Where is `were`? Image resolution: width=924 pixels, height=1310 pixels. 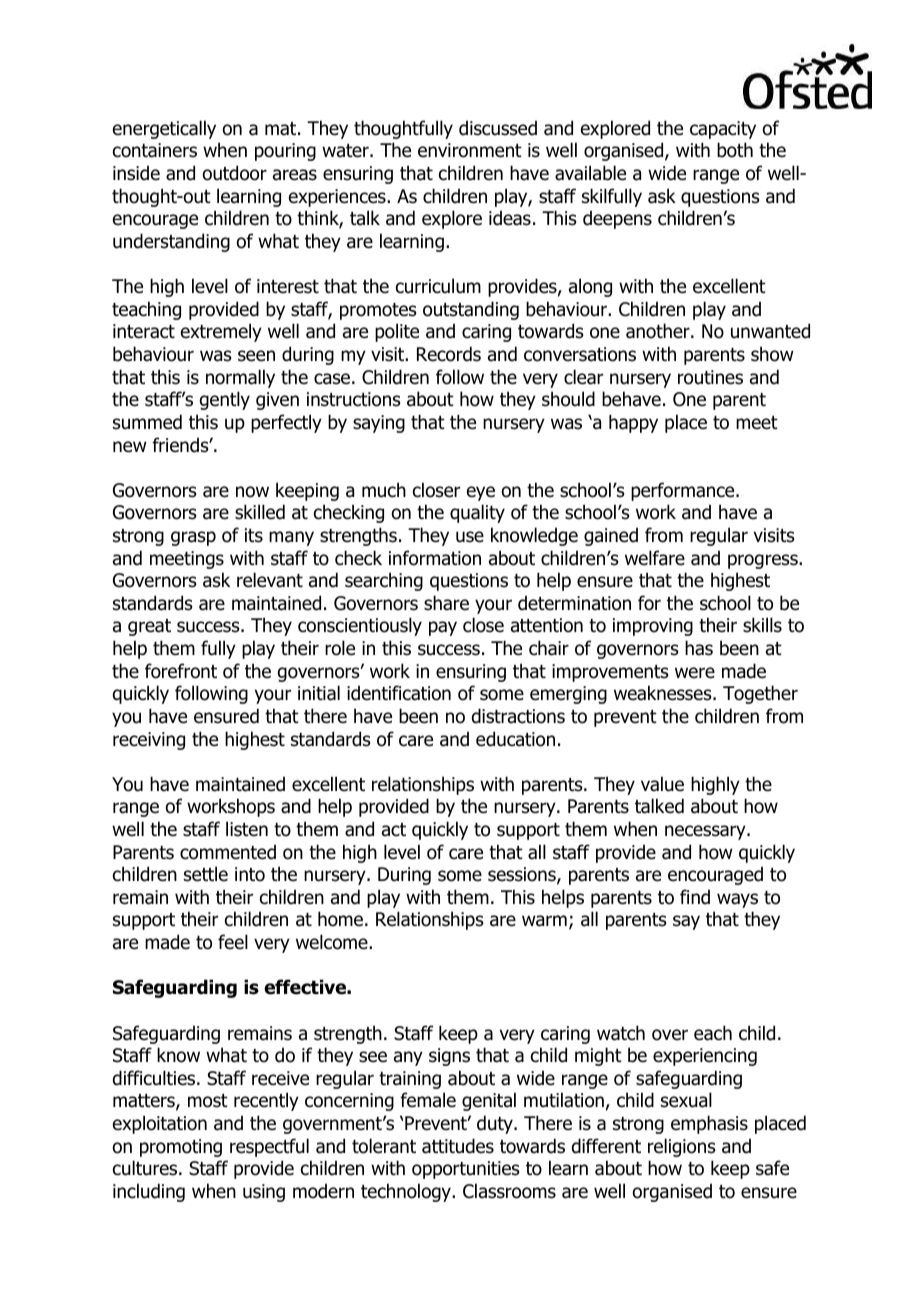
were is located at coordinates (695, 673).
